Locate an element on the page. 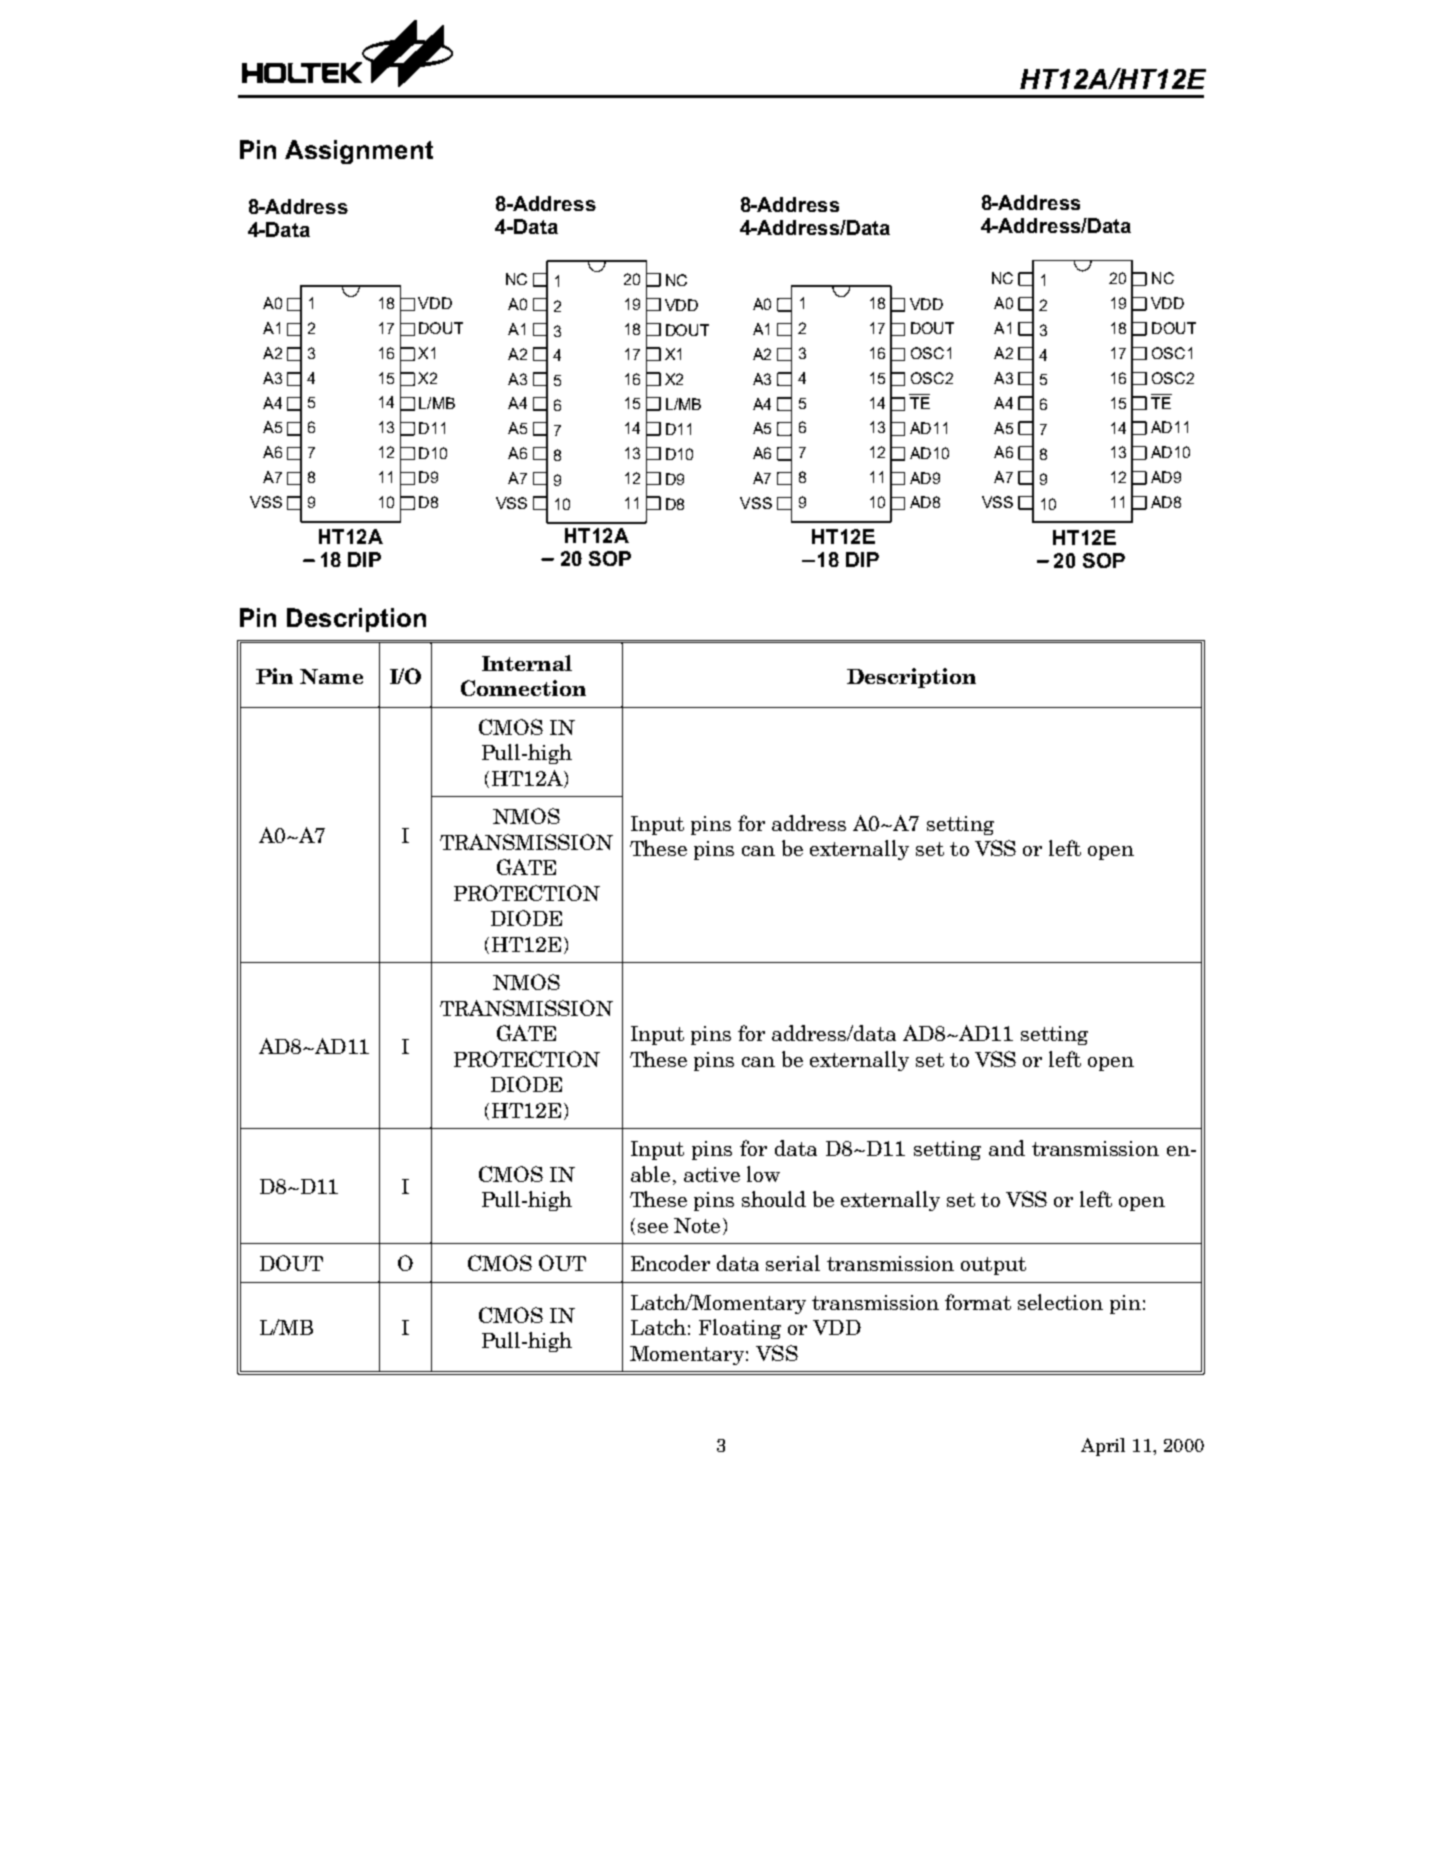  Connection is located at coordinates (523, 688).
